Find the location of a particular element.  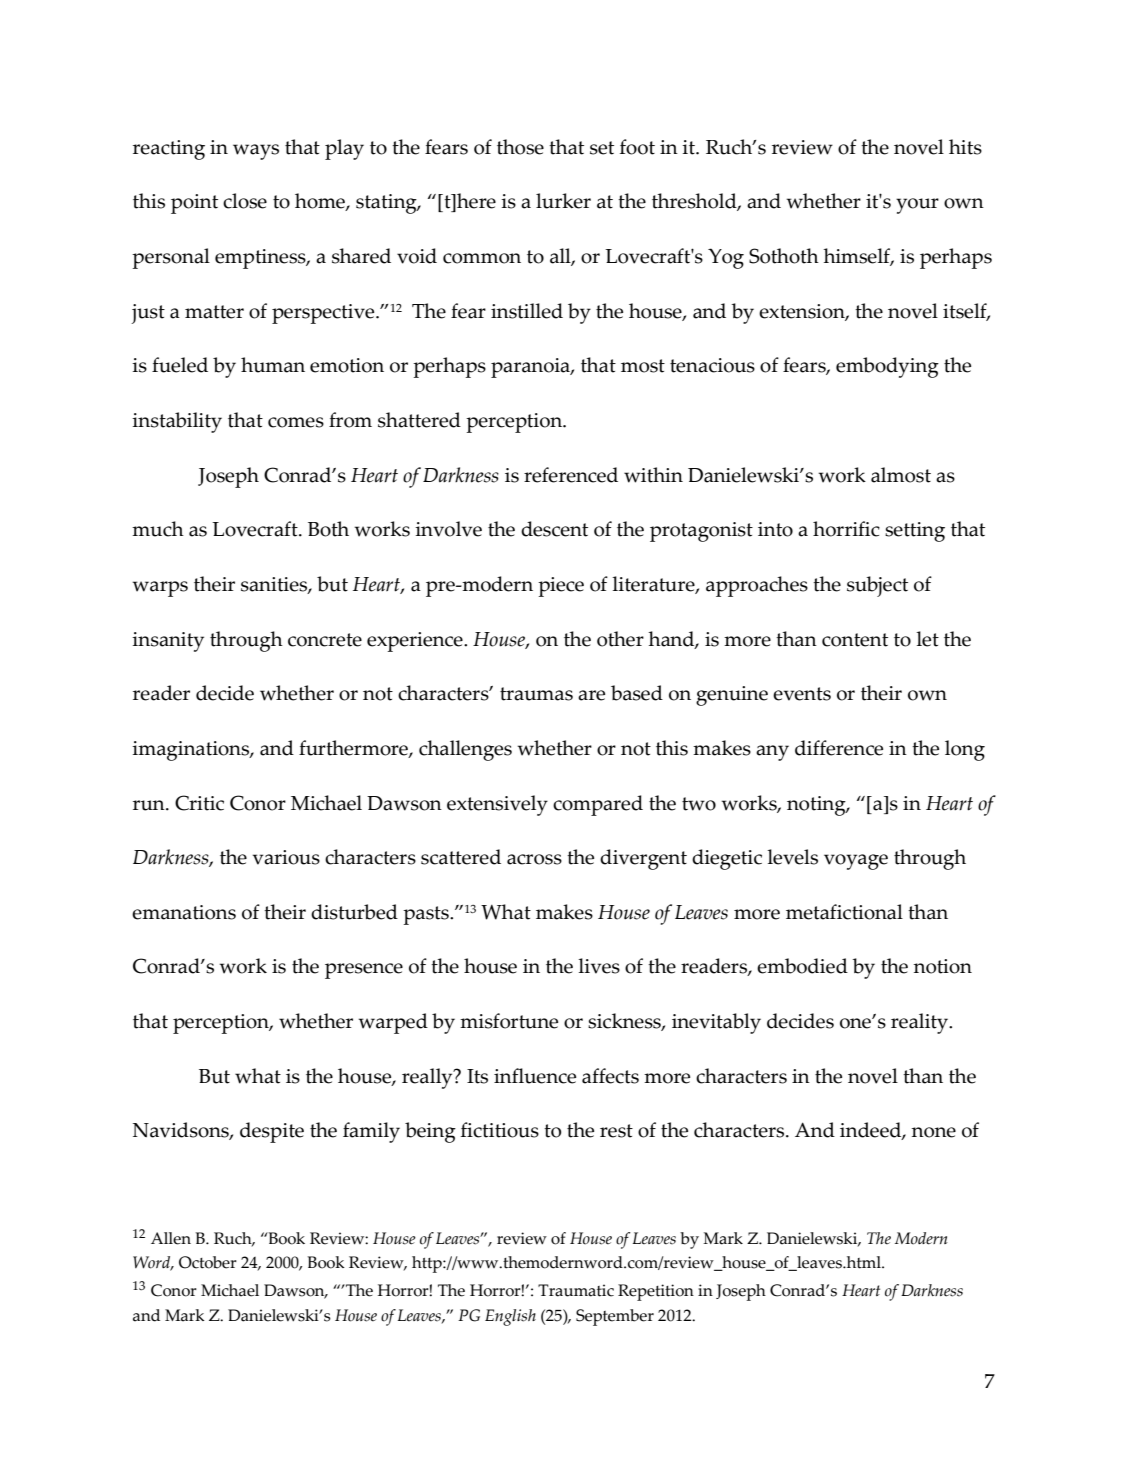

difference is located at coordinates (839, 748).
